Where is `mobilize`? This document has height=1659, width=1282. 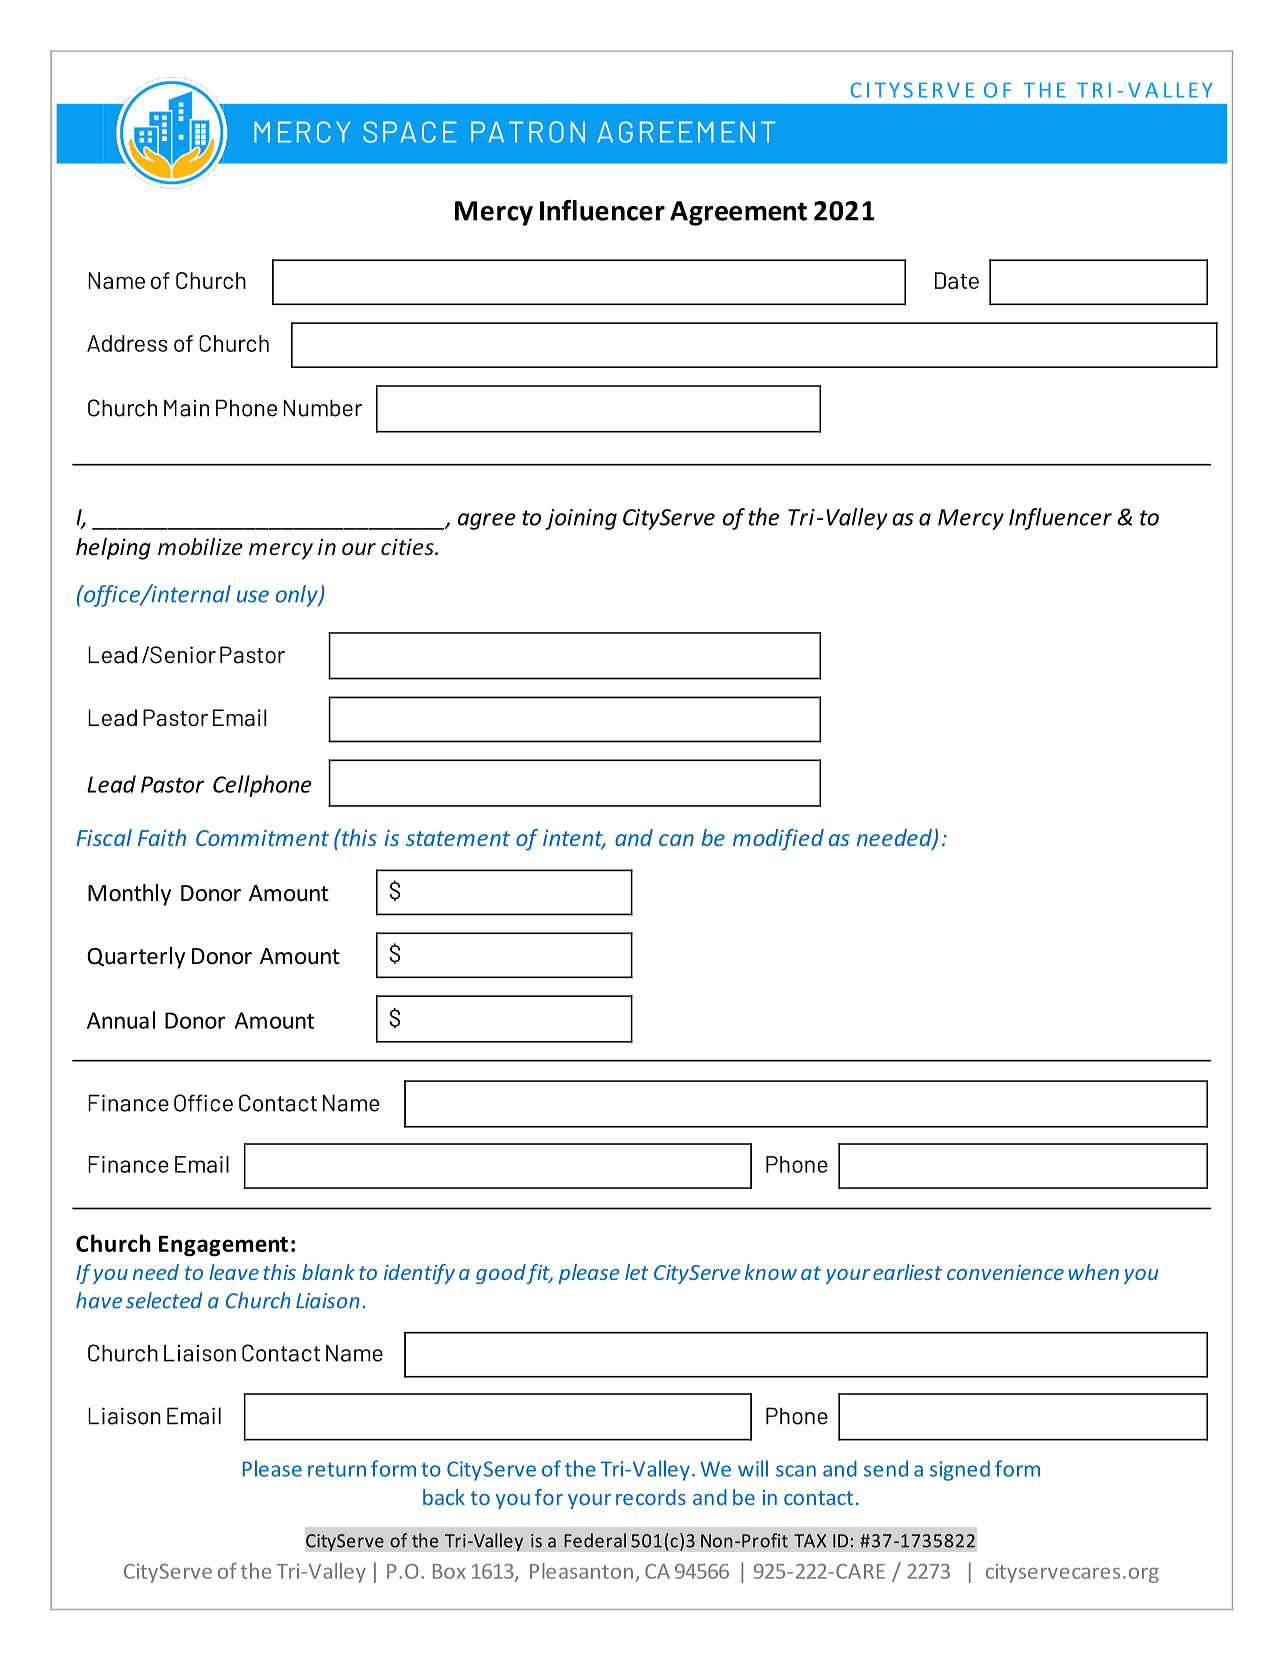
mobilize is located at coordinates (200, 546).
